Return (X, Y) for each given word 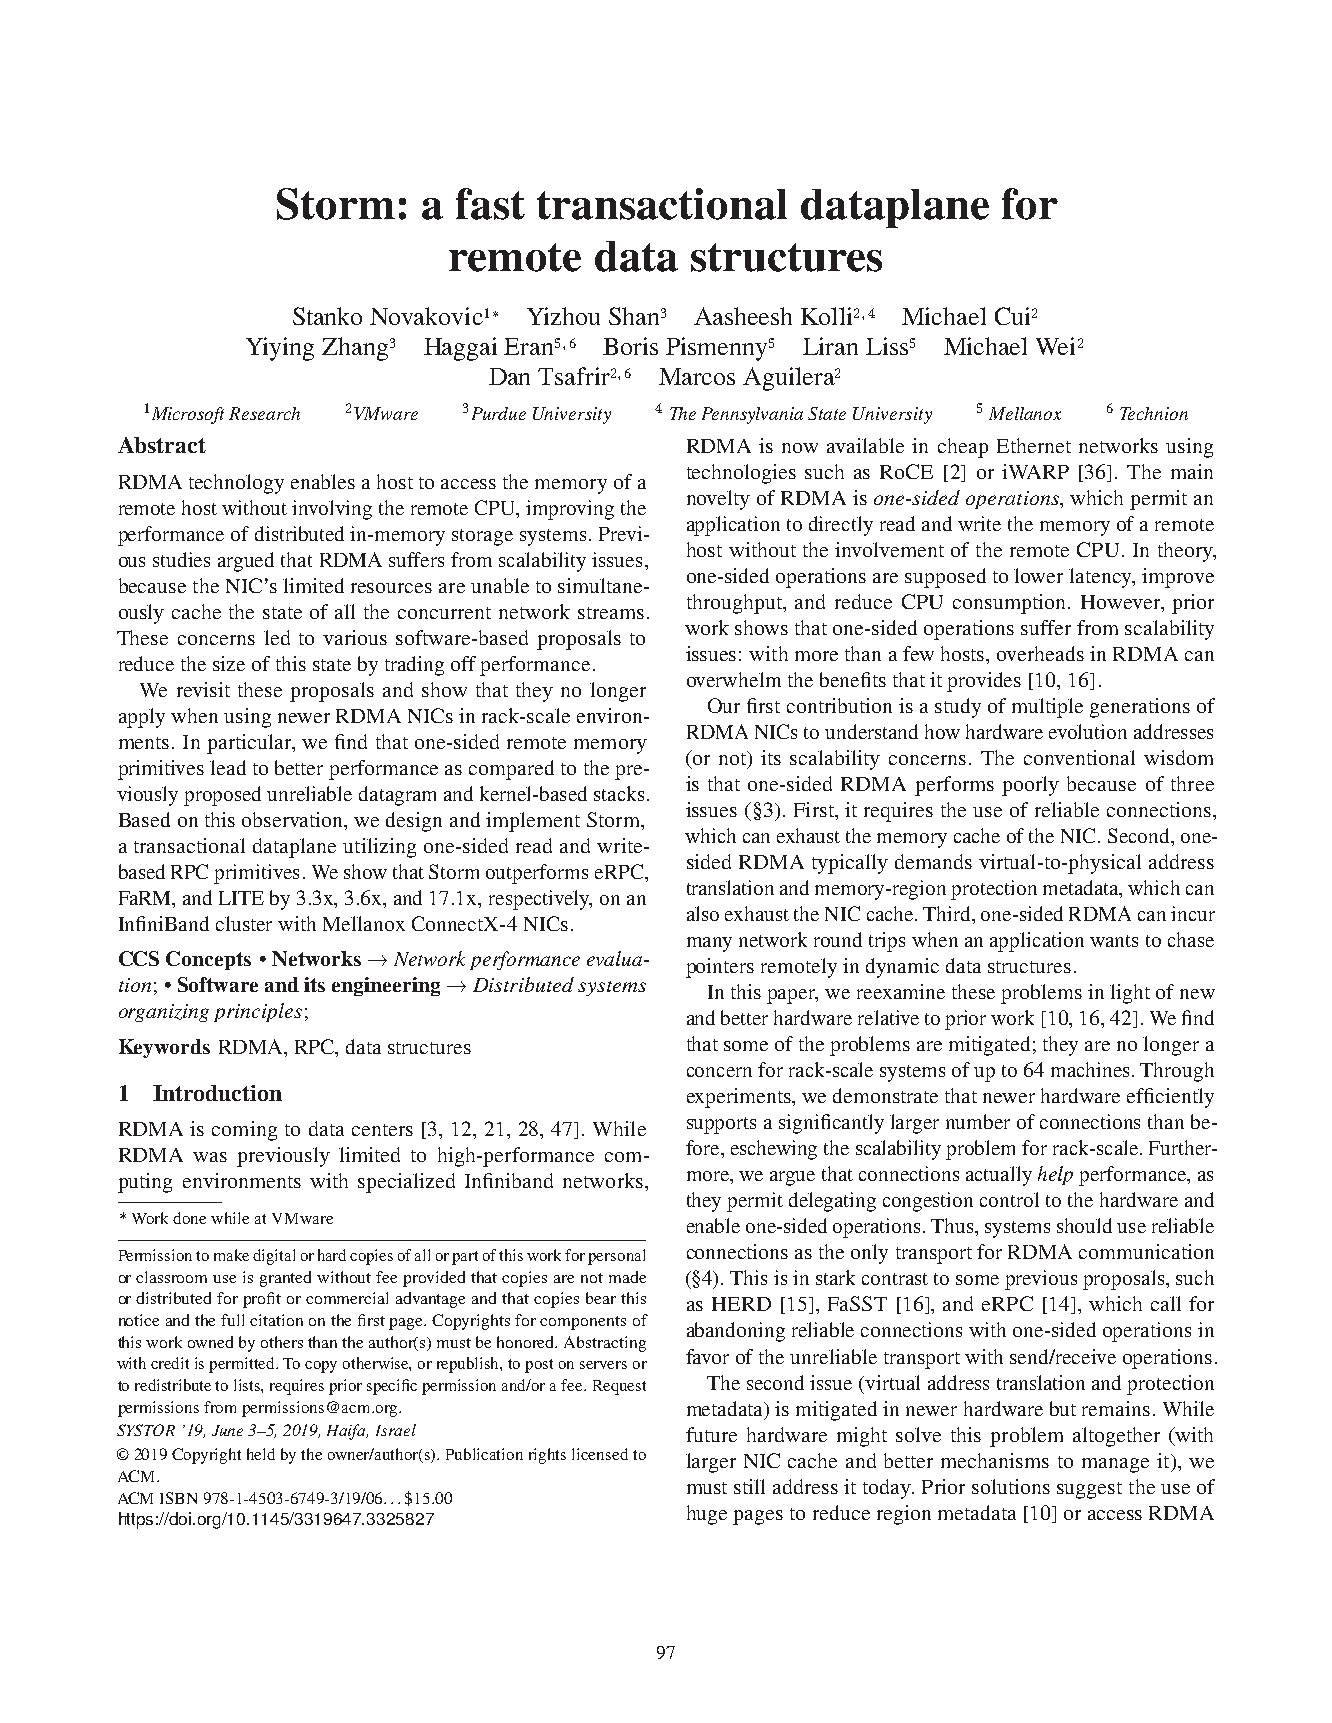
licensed (600, 1454)
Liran (830, 346)
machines (1090, 1069)
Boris (630, 346)
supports (721, 1125)
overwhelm (734, 679)
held (261, 1454)
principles (258, 1012)
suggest (1089, 1490)
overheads (1040, 653)
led (277, 637)
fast (490, 204)
